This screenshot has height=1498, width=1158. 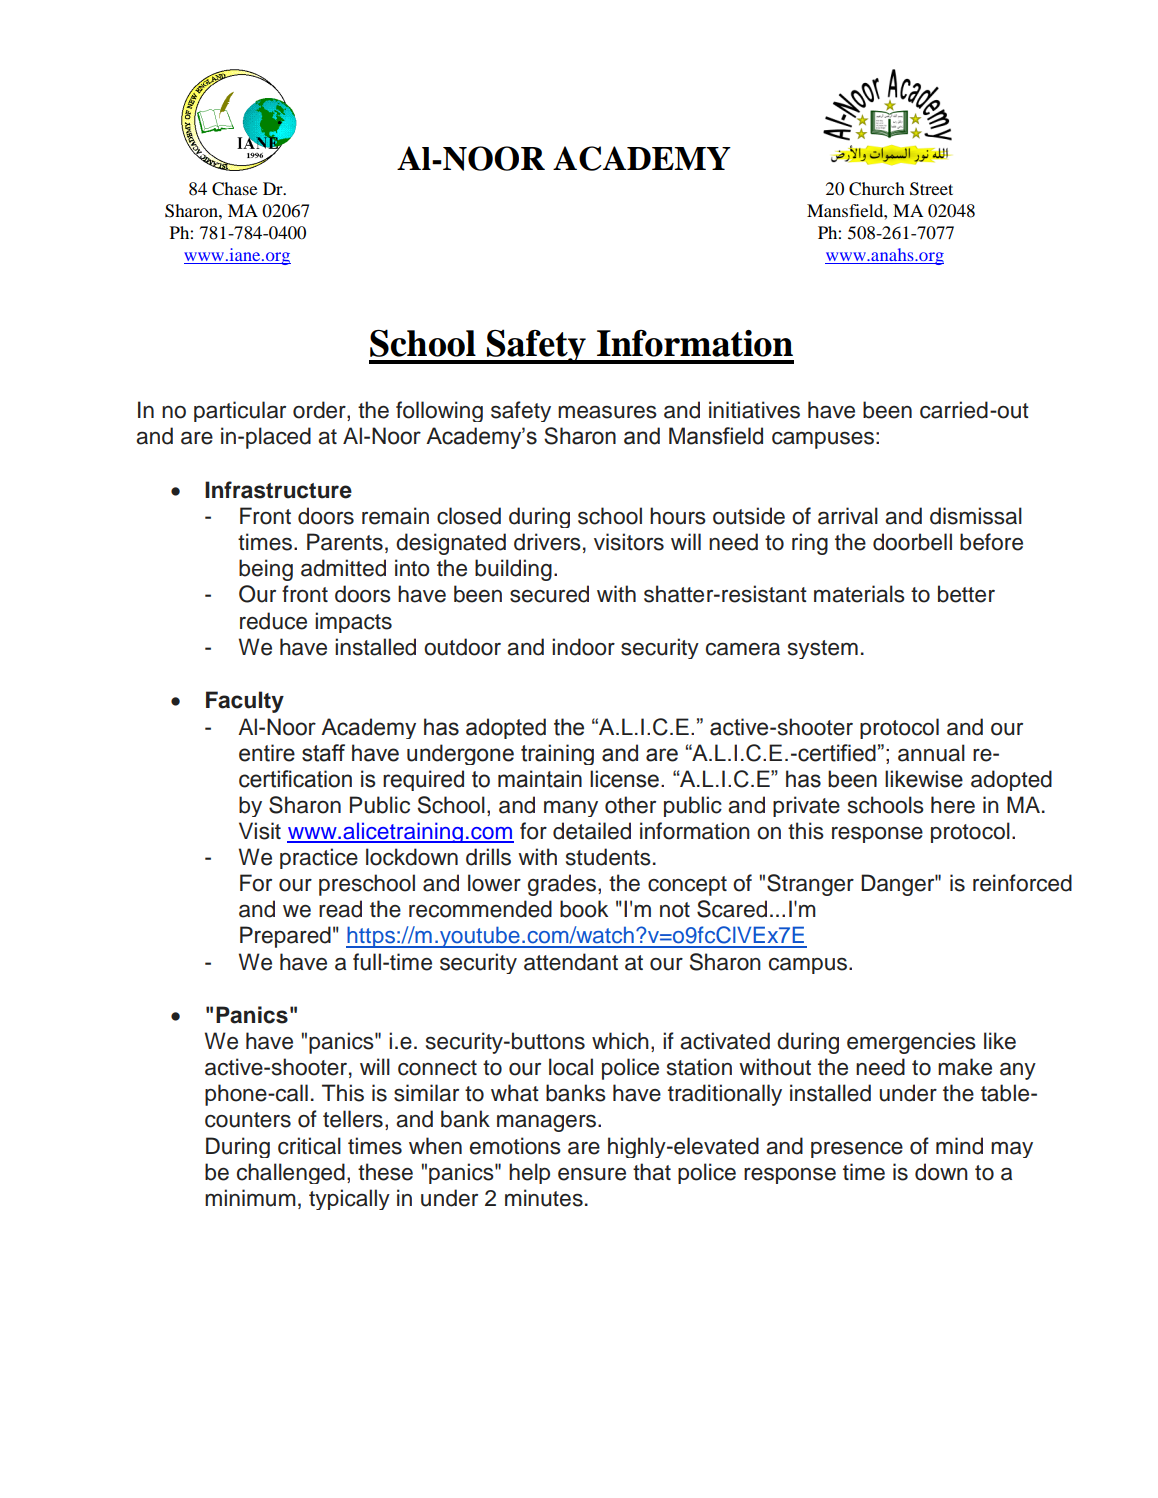 I want to click on order, so click(x=320, y=411).
